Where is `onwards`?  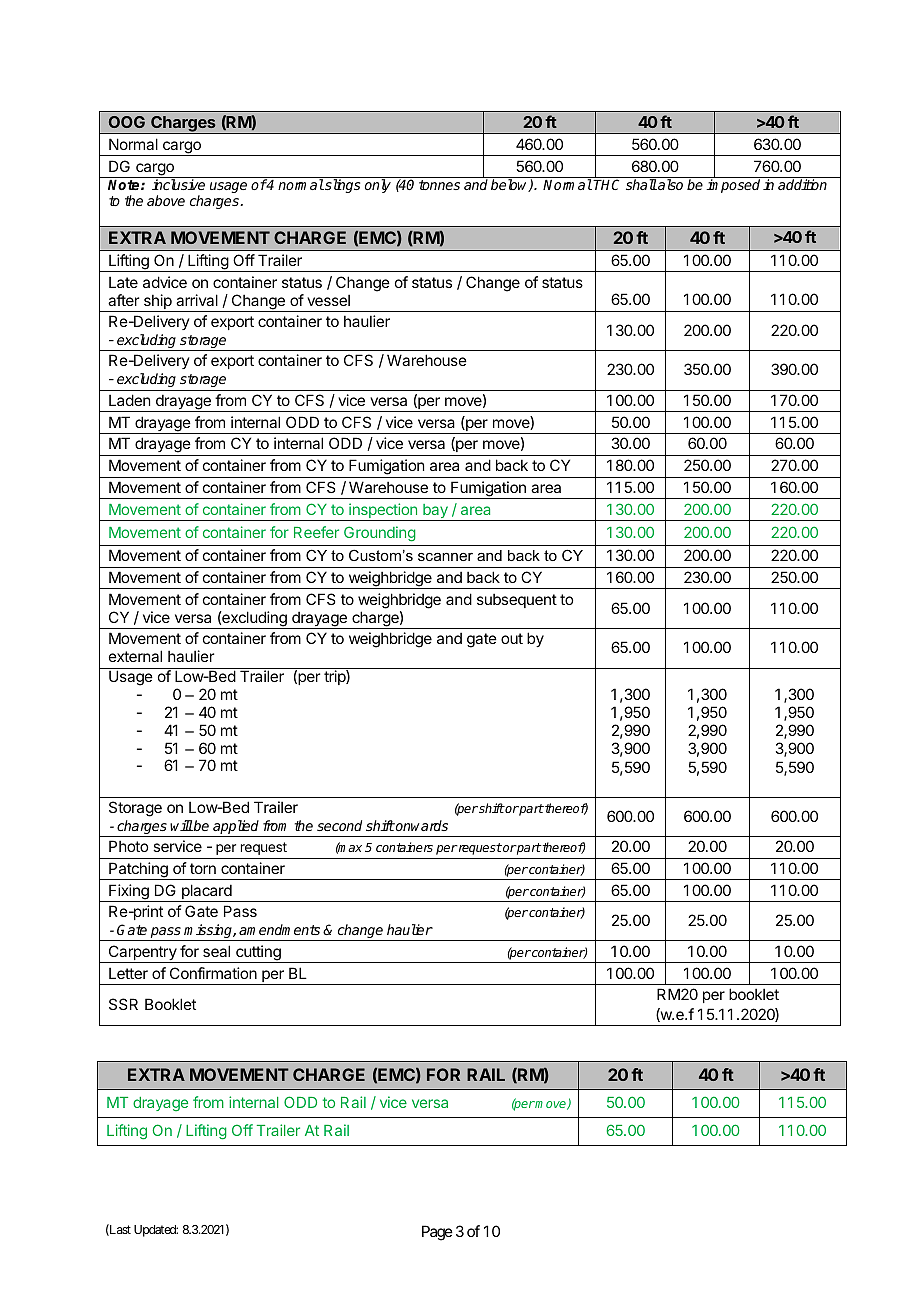 onwards is located at coordinates (421, 825).
